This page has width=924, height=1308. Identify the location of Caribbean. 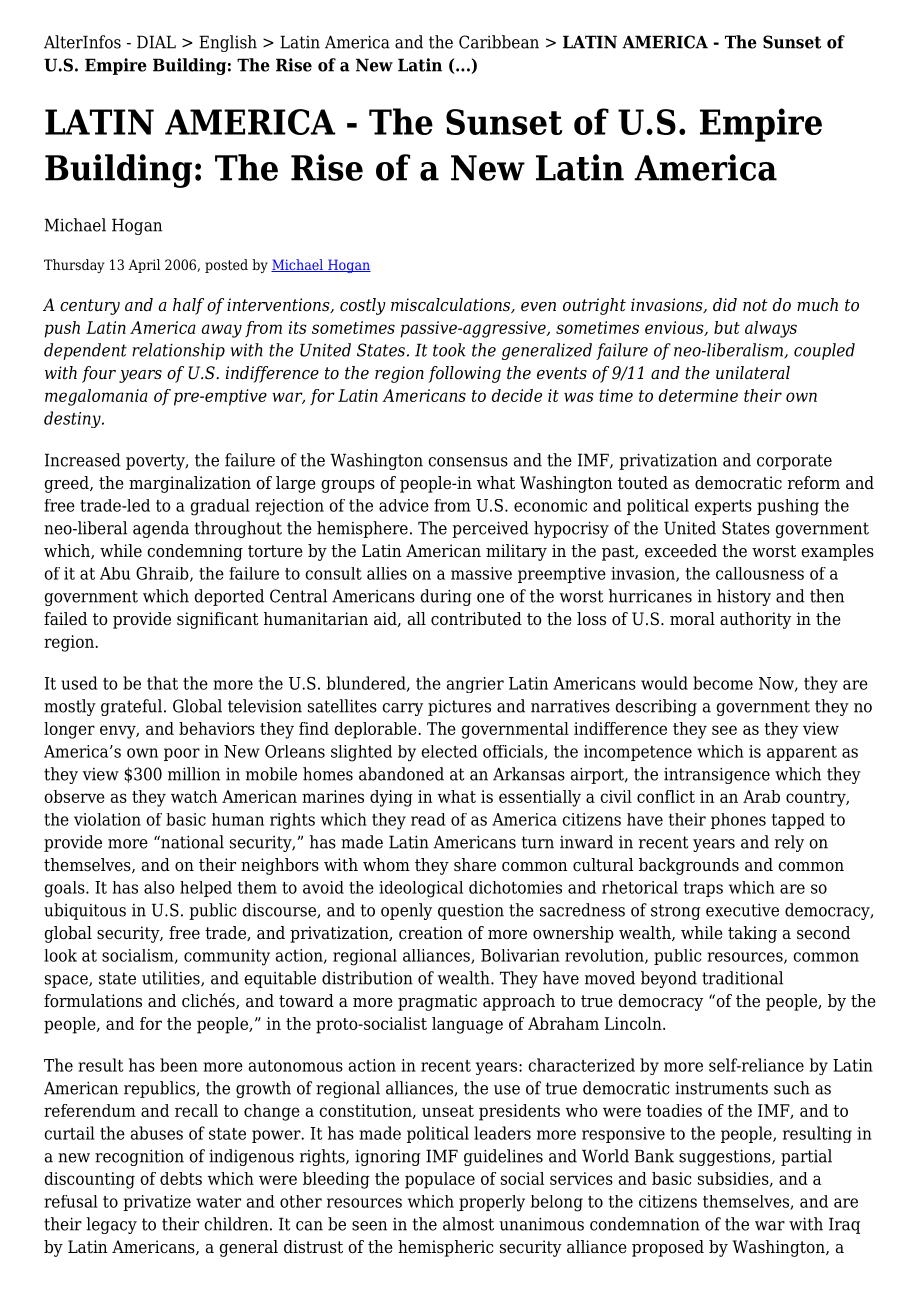
(499, 42).
